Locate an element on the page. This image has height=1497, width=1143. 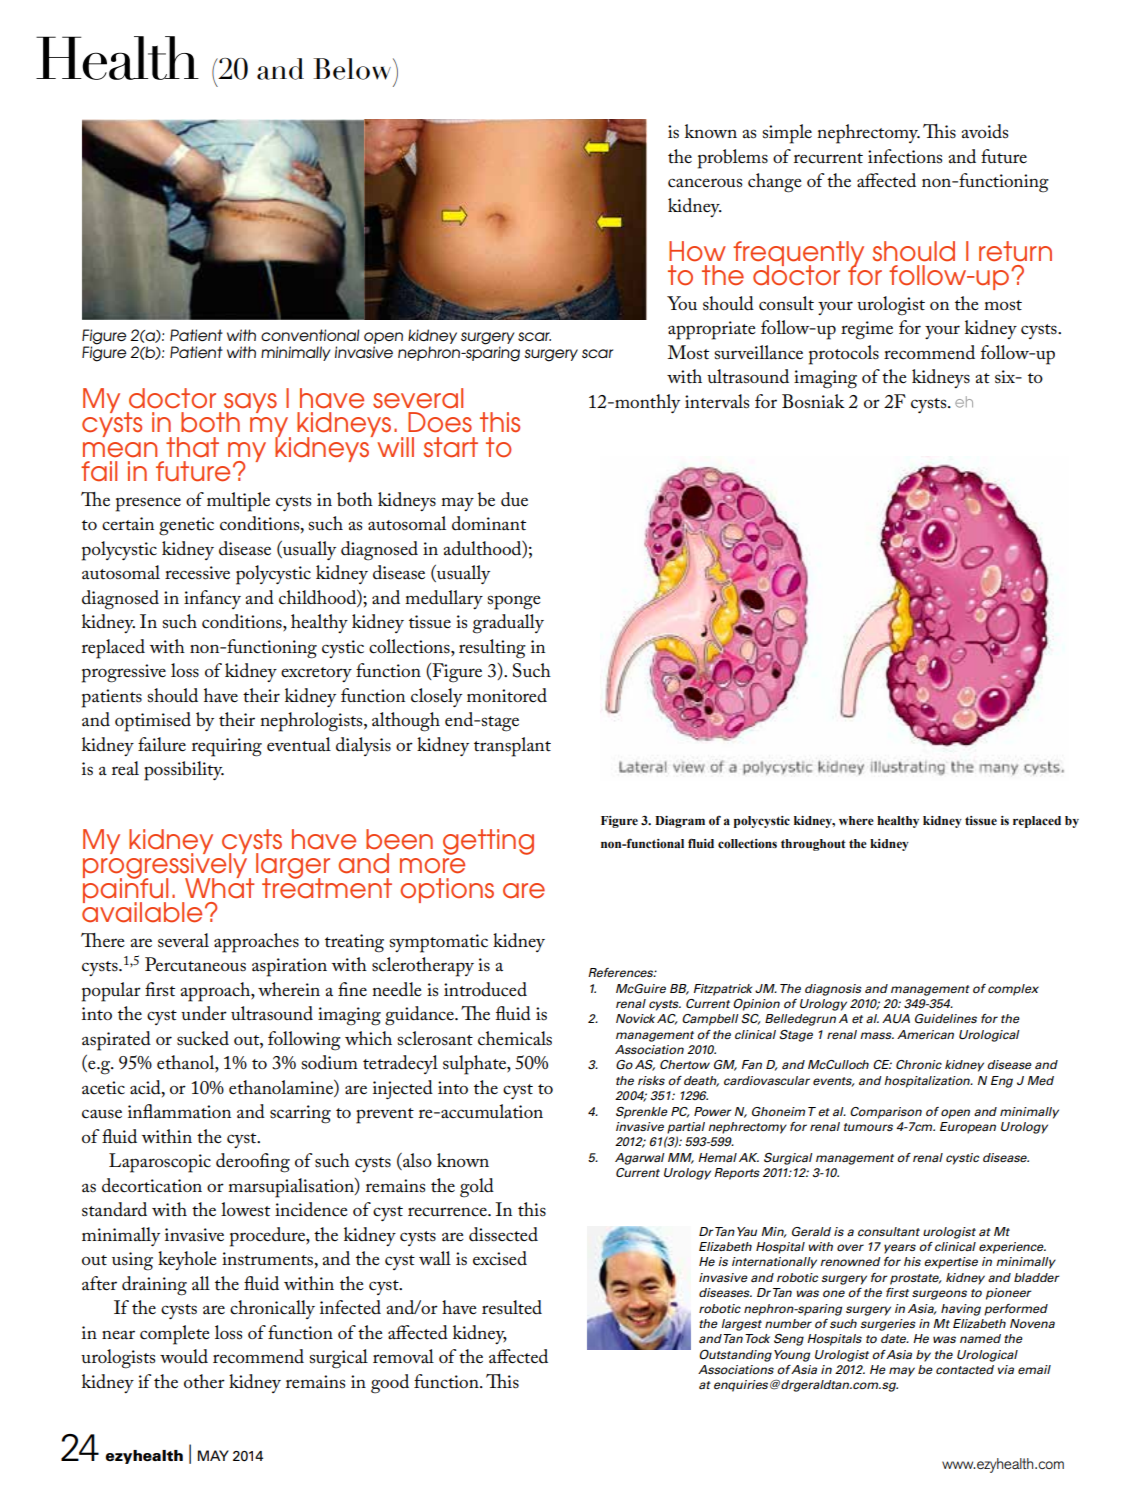
would is located at coordinates (184, 1356).
